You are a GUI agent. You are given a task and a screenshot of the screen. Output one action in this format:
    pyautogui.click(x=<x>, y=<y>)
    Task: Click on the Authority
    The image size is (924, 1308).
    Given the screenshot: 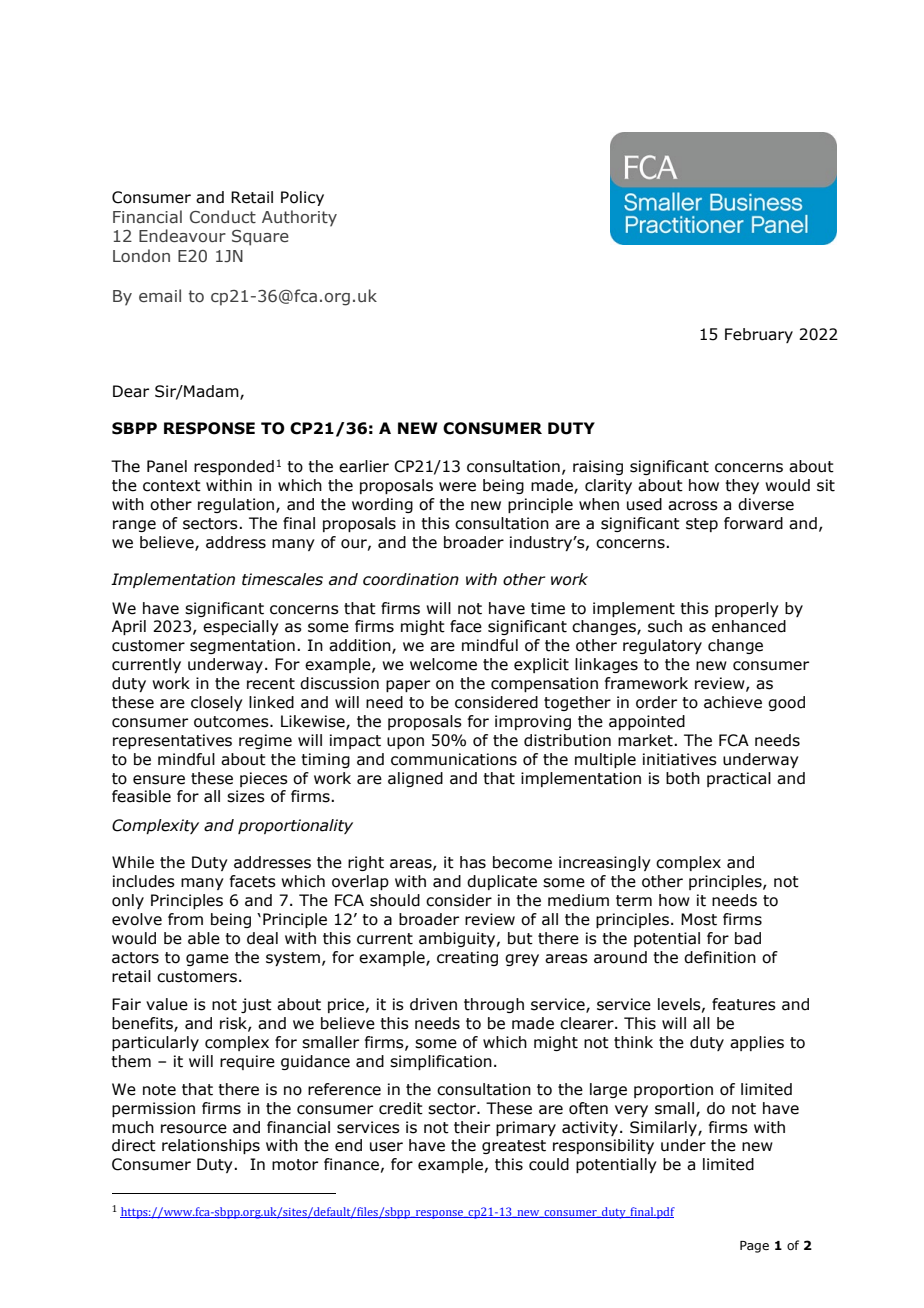 What is the action you would take?
    pyautogui.click(x=299, y=218)
